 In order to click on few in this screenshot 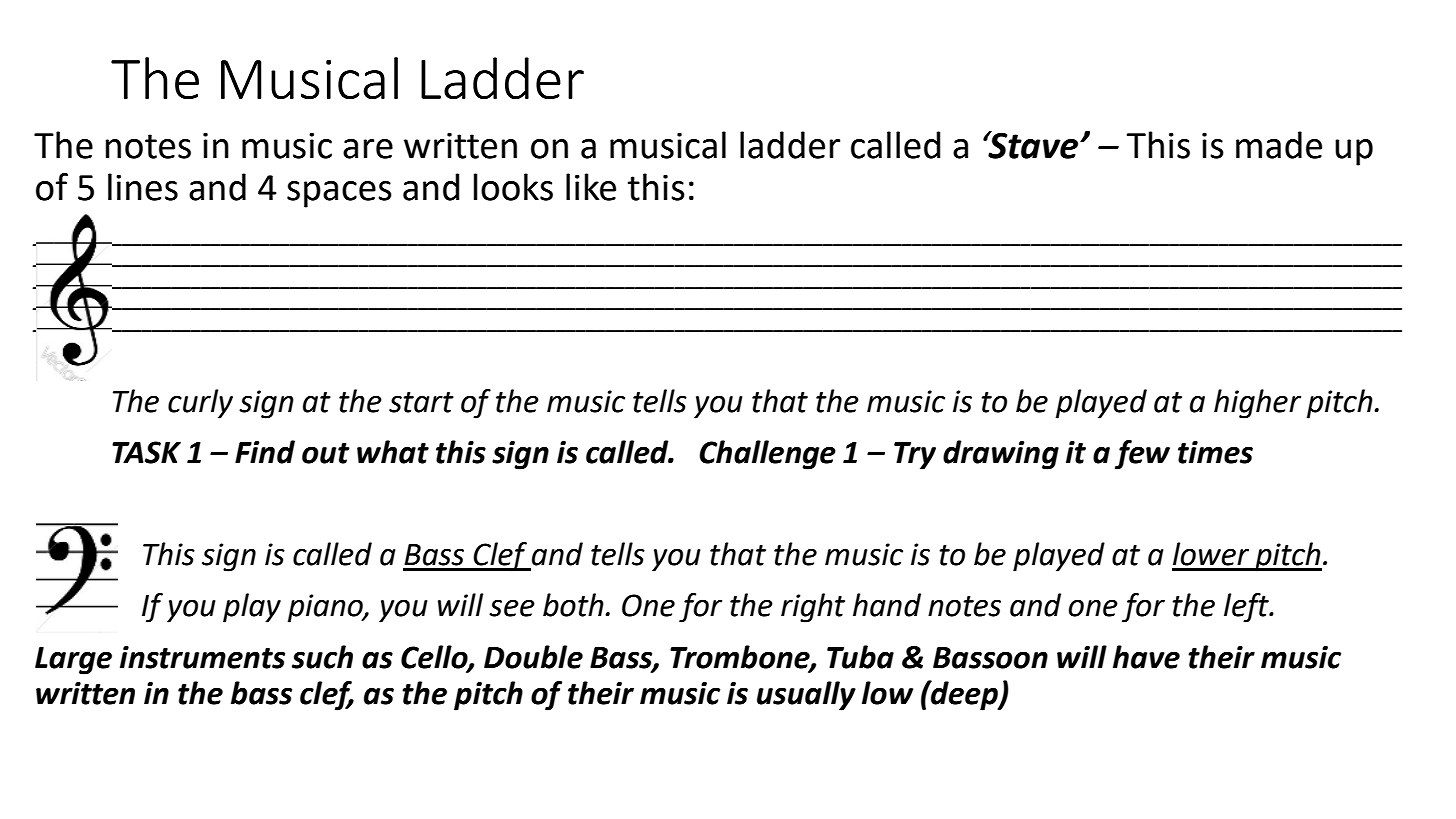, I will do `click(1142, 455)`.
